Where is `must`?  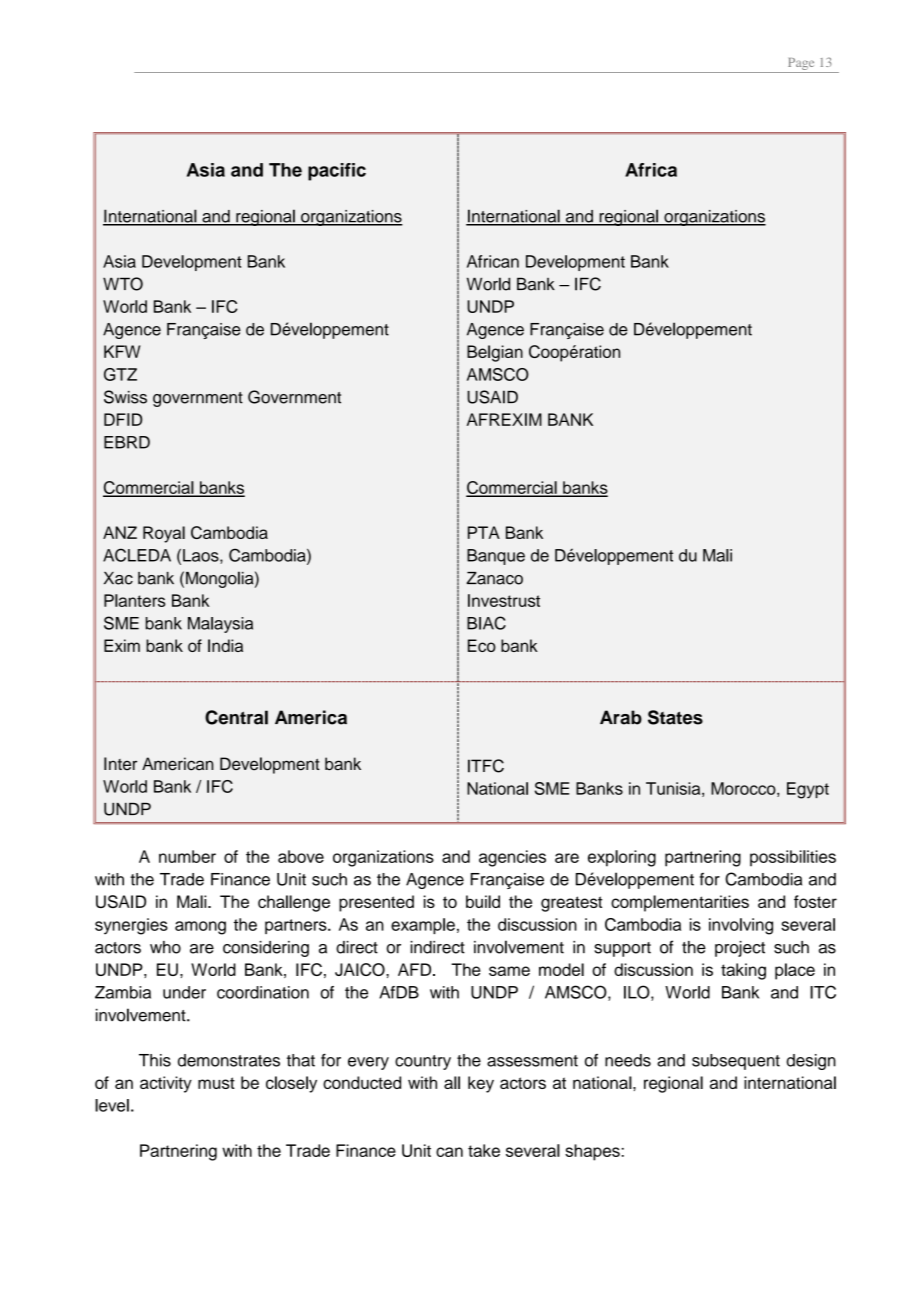 must is located at coordinates (216, 1083).
